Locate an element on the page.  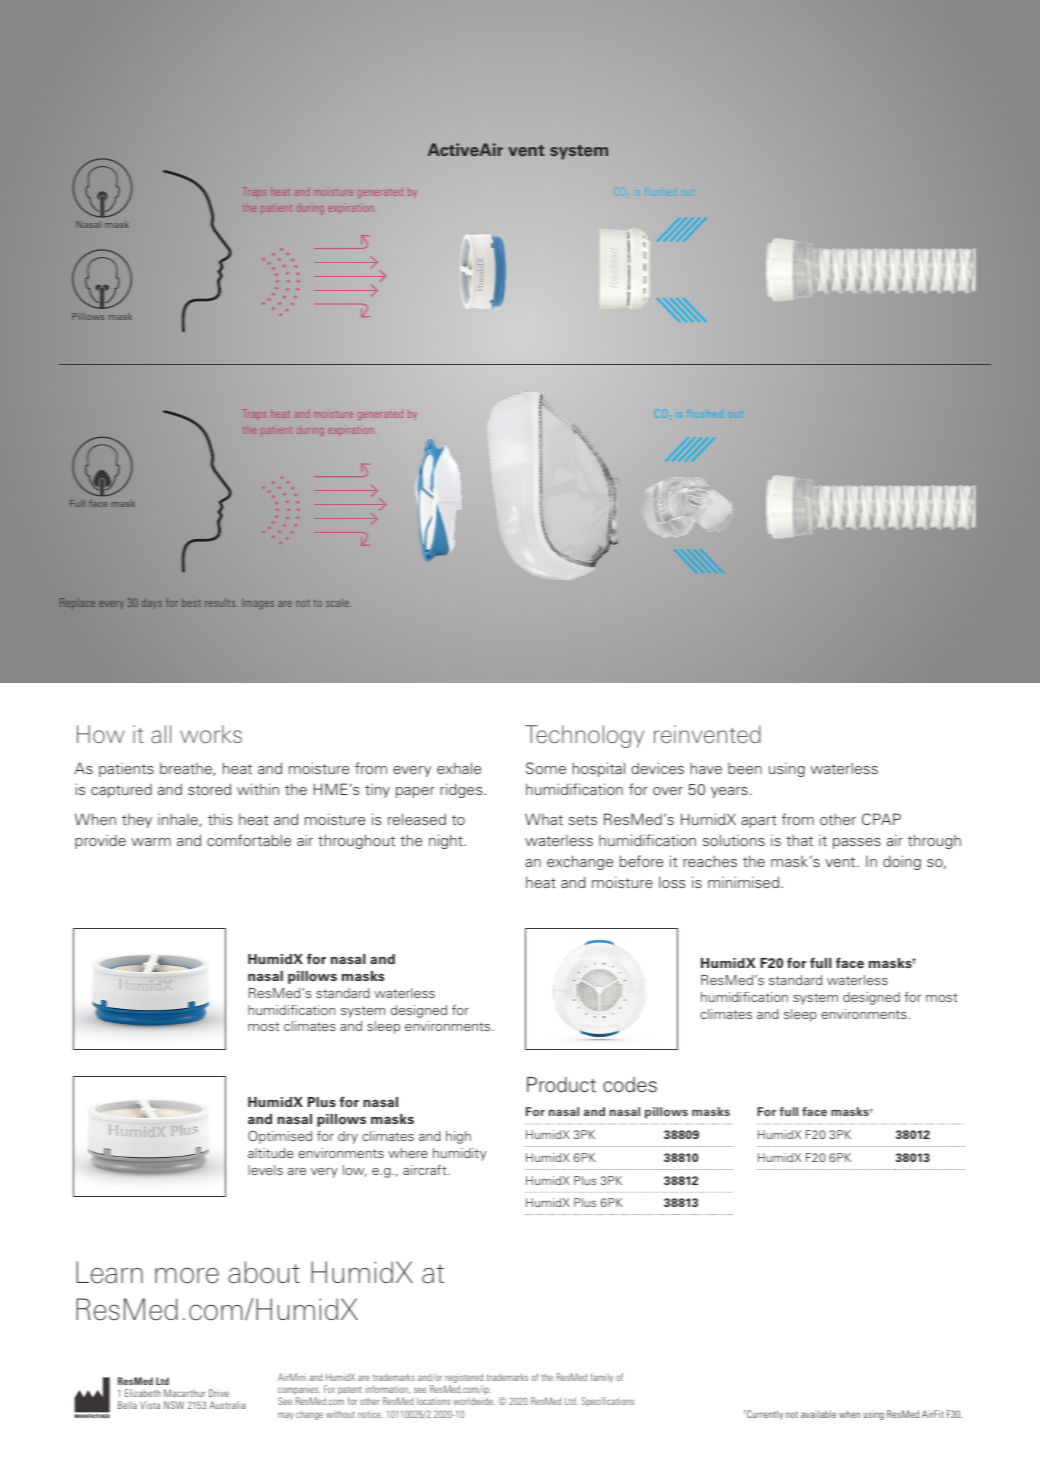
scale is located at coordinates (338, 602).
